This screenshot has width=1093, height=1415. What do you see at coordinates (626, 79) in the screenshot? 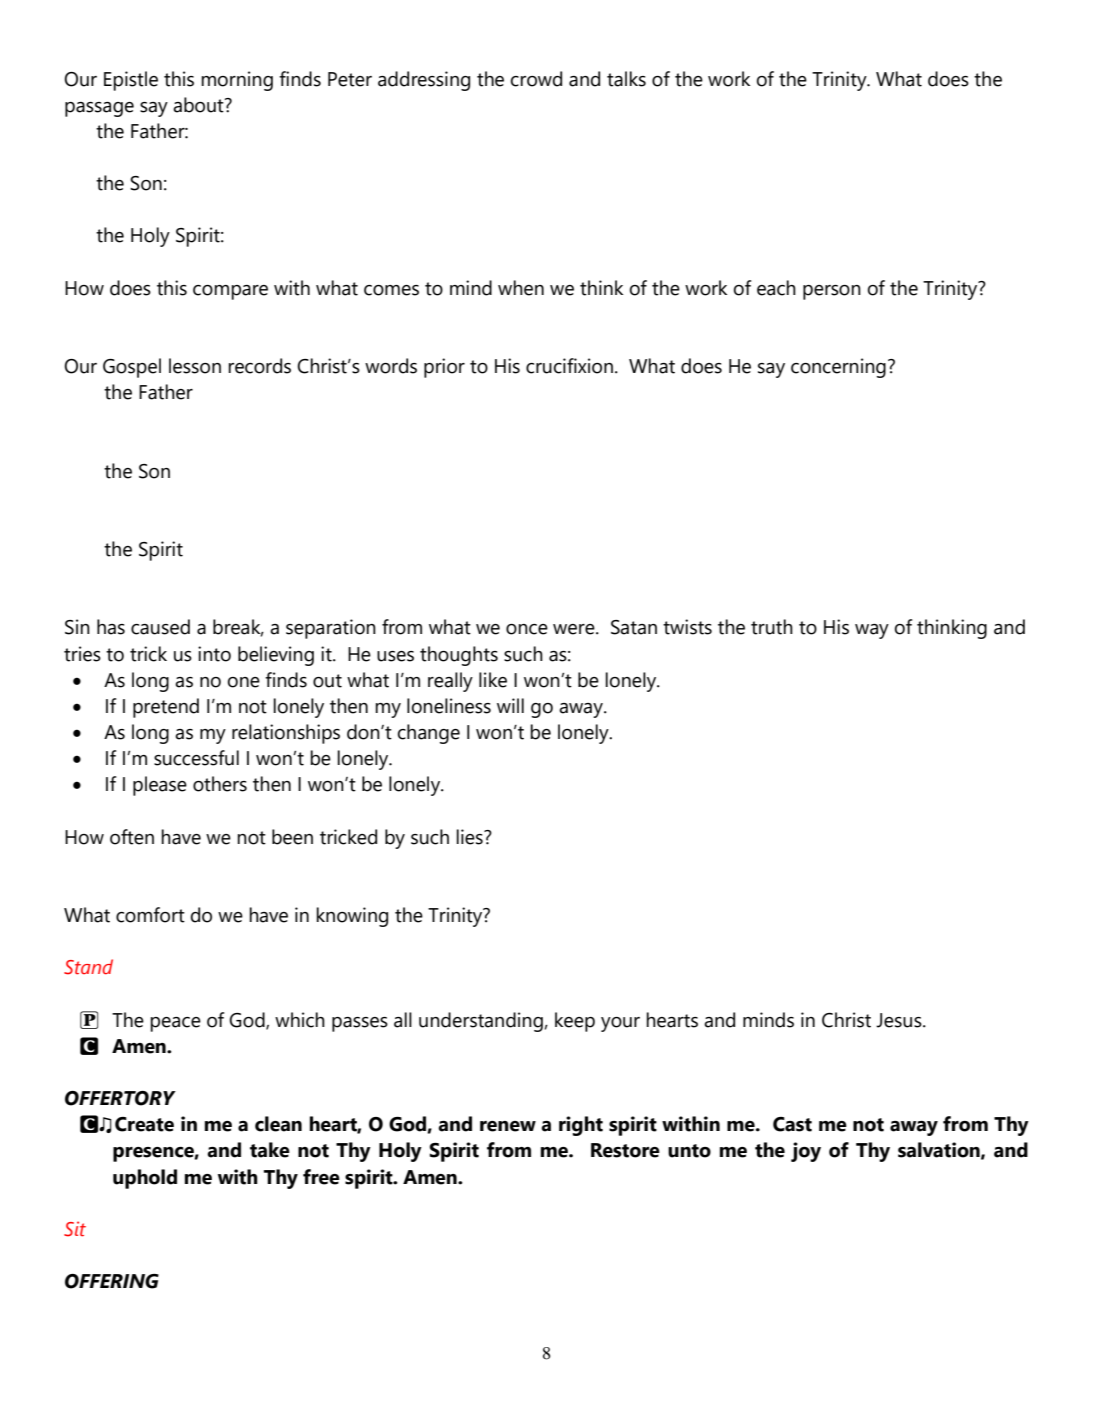
I see `talks` at bounding box center [626, 79].
